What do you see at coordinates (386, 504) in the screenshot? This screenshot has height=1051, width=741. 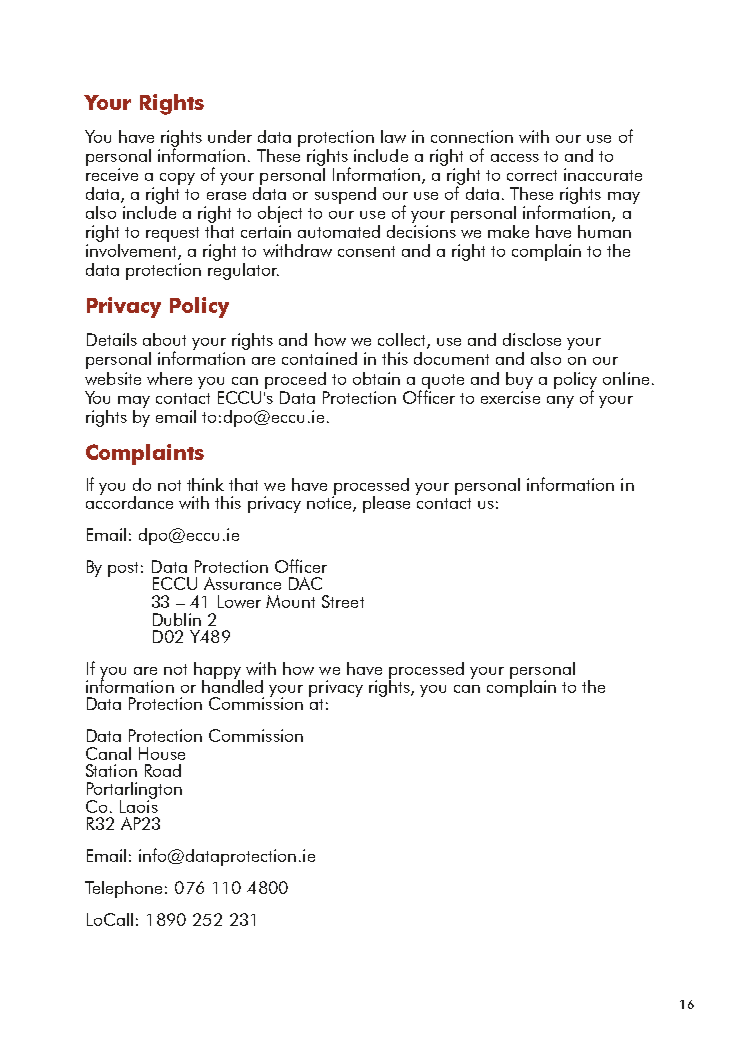 I see `please` at bounding box center [386, 504].
